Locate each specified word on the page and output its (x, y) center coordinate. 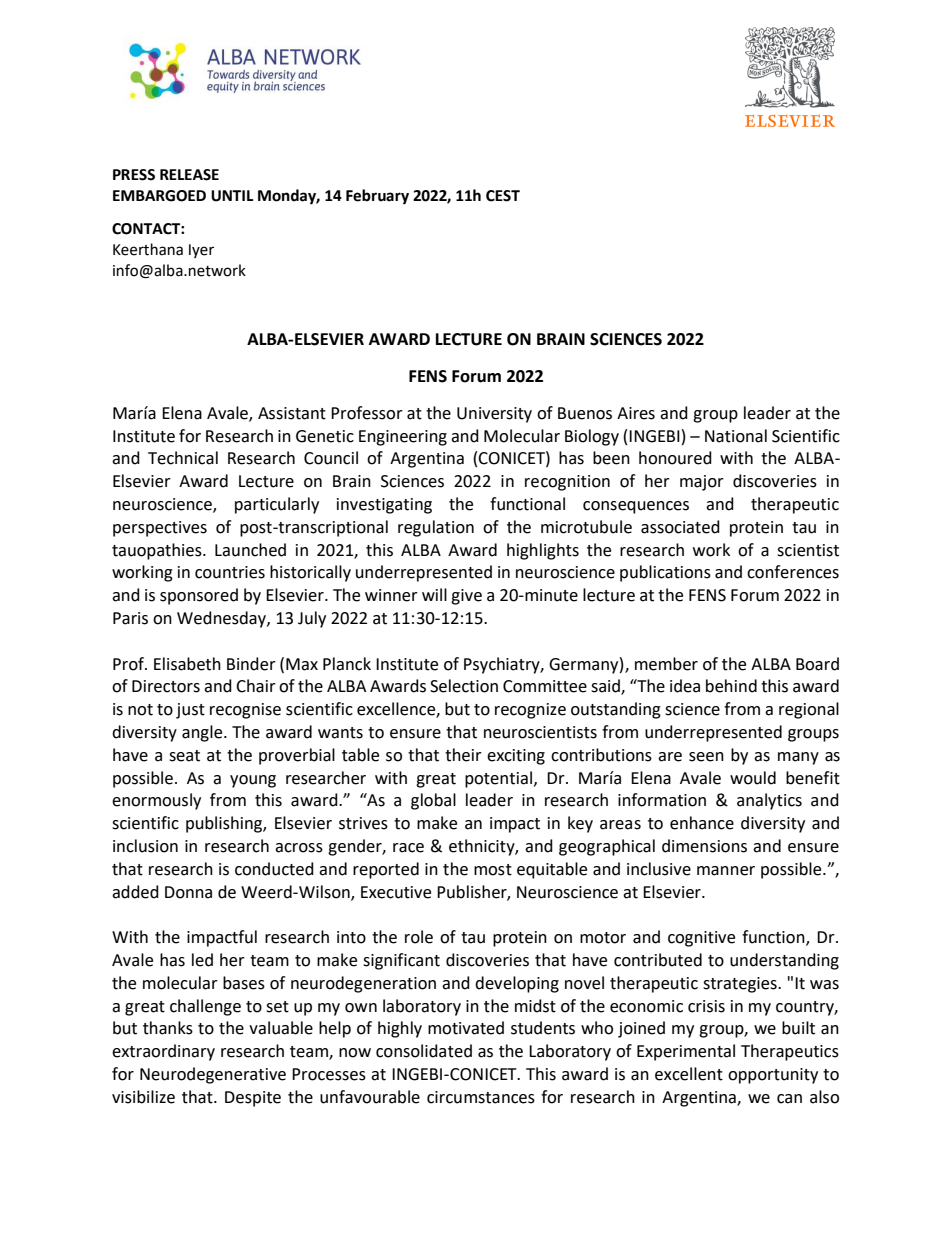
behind (731, 686)
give (466, 597)
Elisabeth (187, 664)
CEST (503, 196)
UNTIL (232, 196)
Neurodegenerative (213, 1075)
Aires (636, 413)
